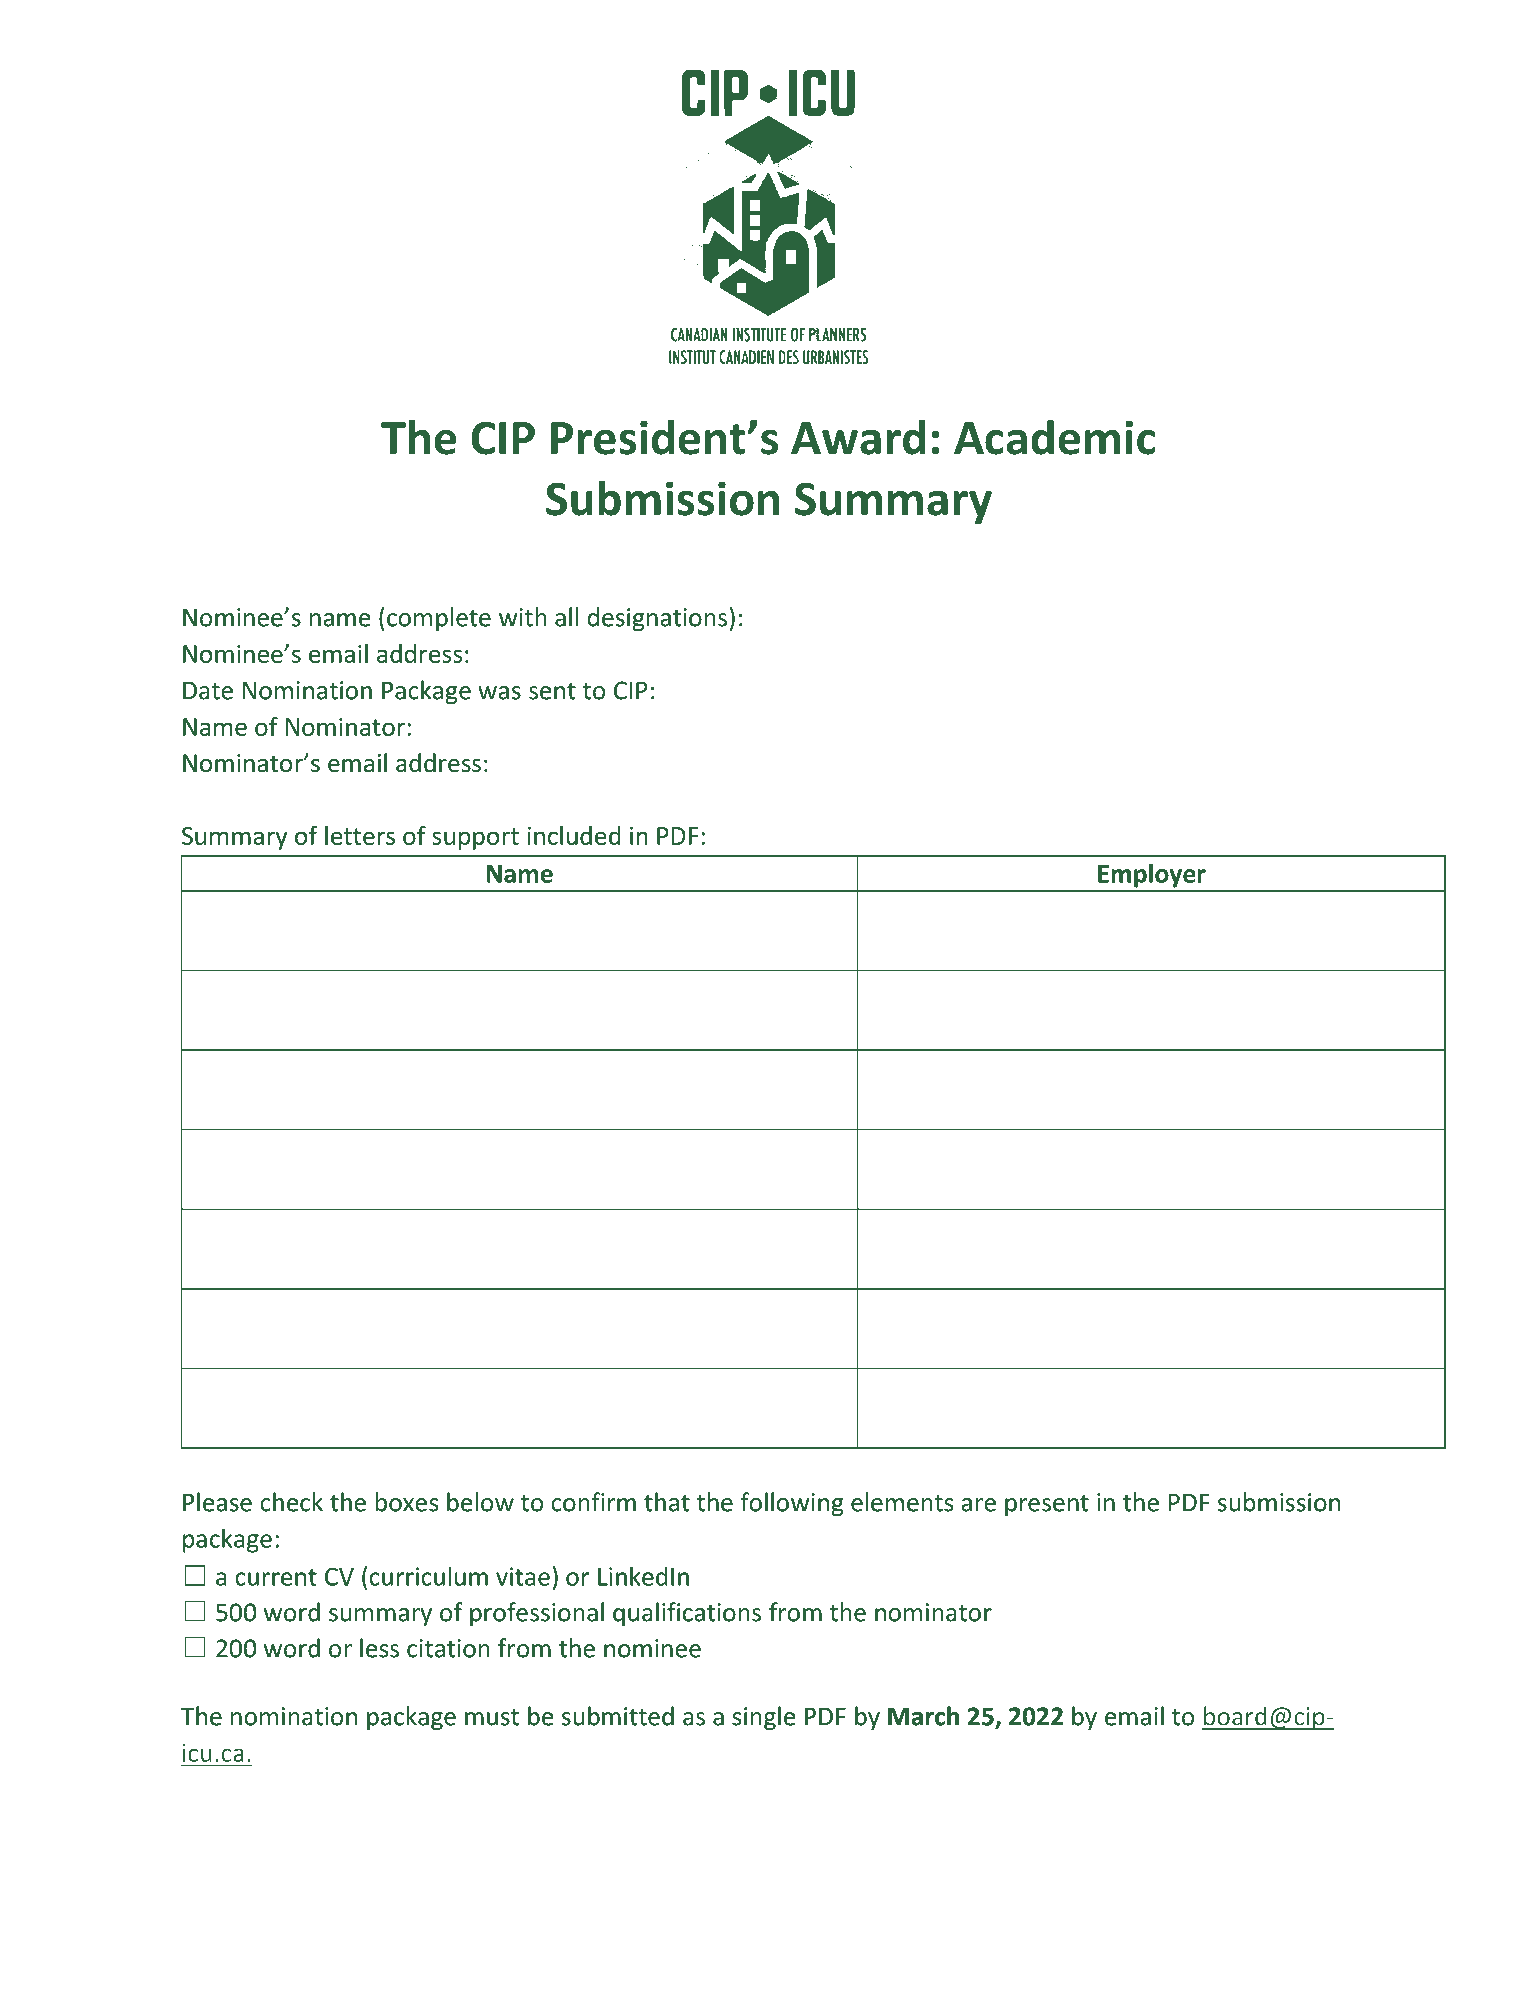 The image size is (1537, 1989). I want to click on complete, so click(439, 619).
